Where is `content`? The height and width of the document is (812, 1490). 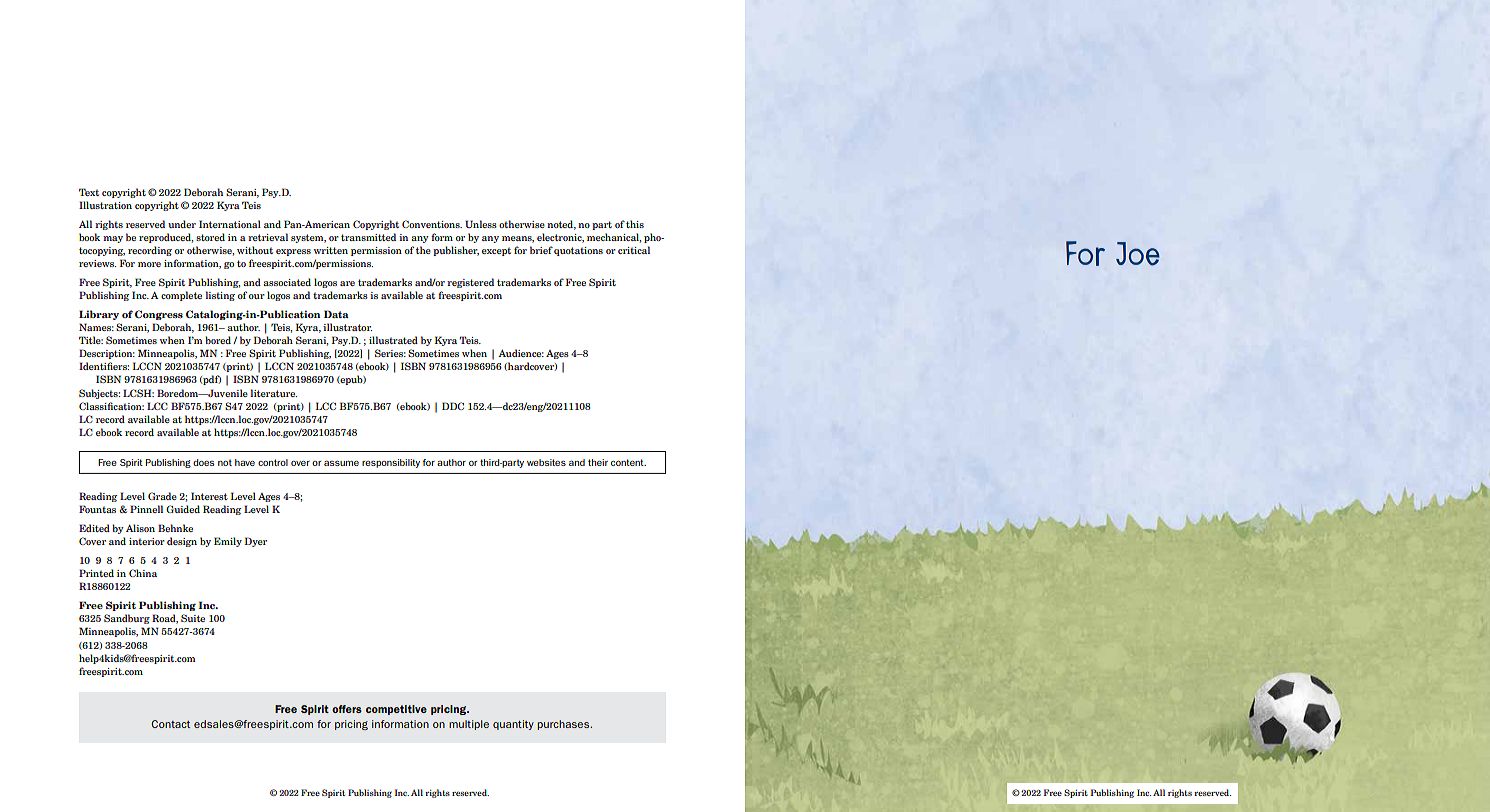
content is located at coordinates (628, 462).
